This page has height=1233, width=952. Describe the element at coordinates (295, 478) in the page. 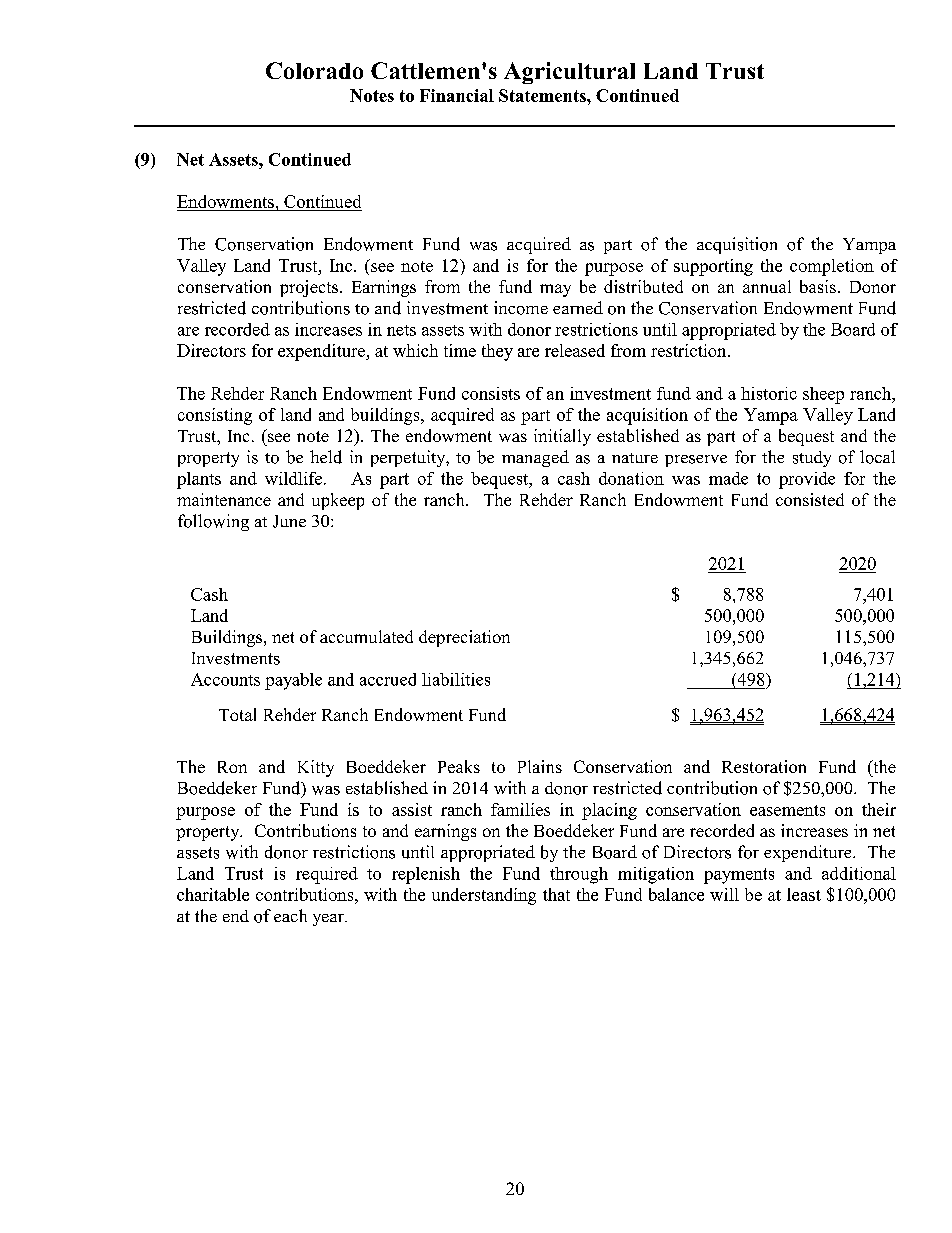

I see `wildlife` at that location.
